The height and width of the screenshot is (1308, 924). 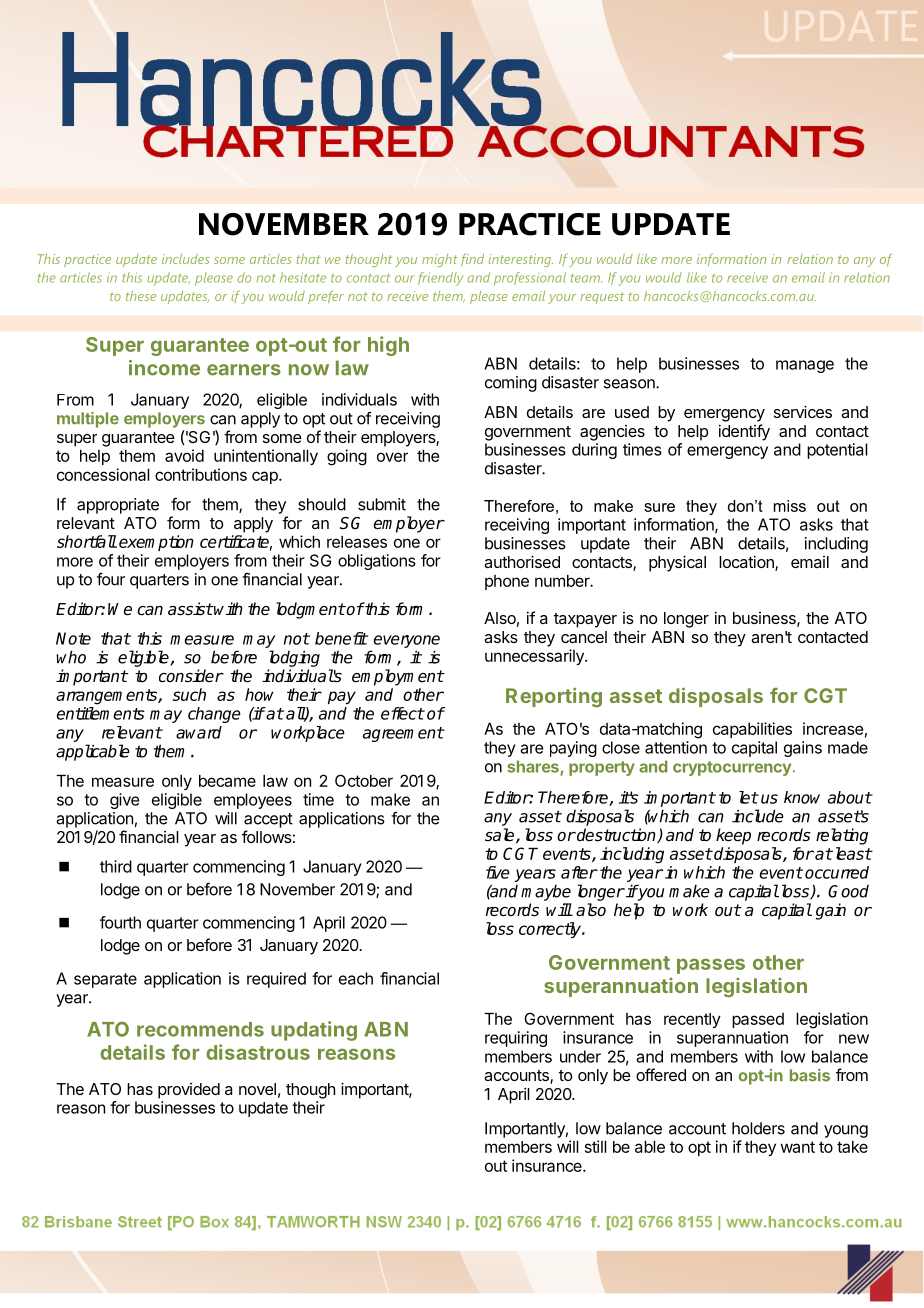 I want to click on provided, so click(x=189, y=1091).
